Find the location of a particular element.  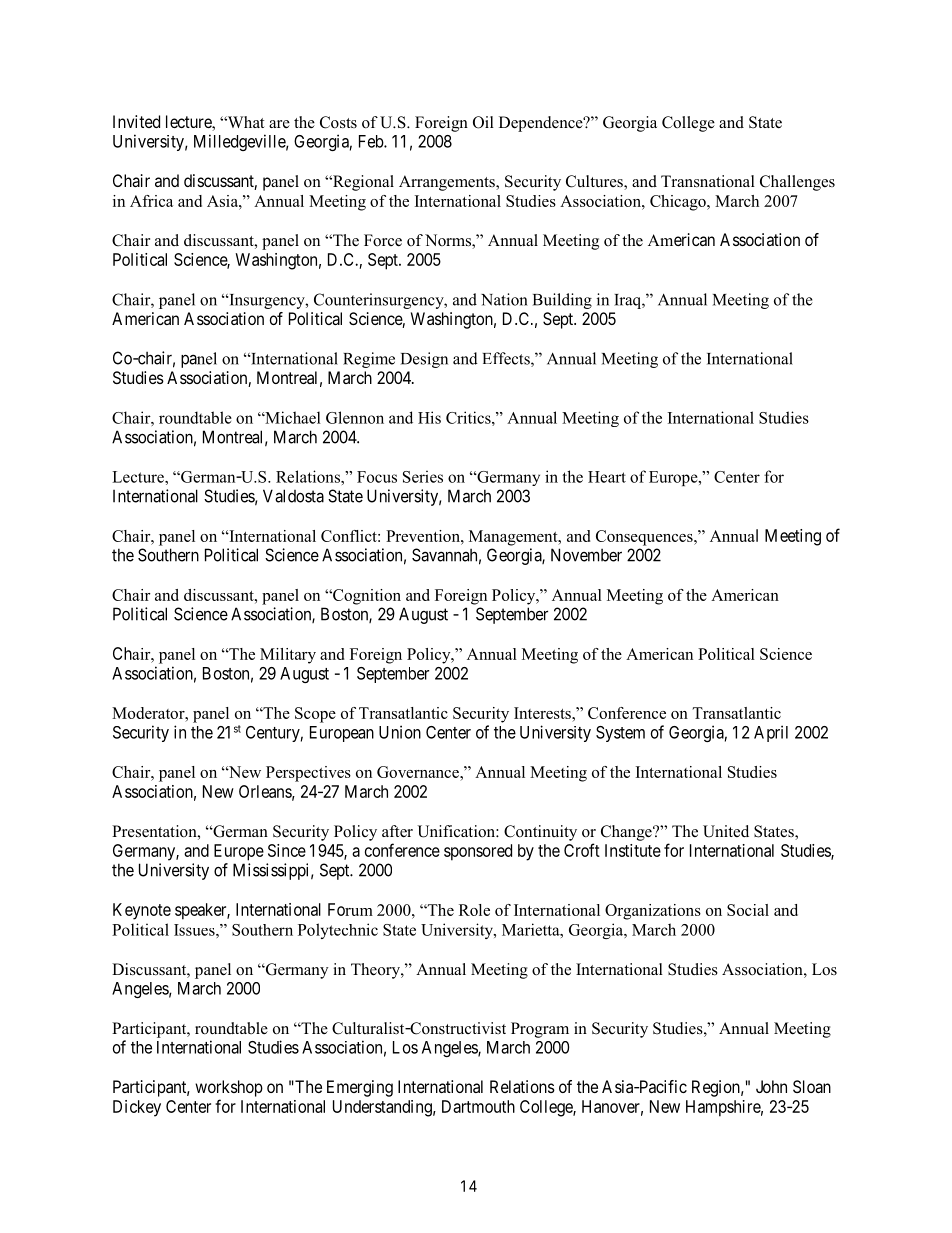

Regime is located at coordinates (369, 360).
